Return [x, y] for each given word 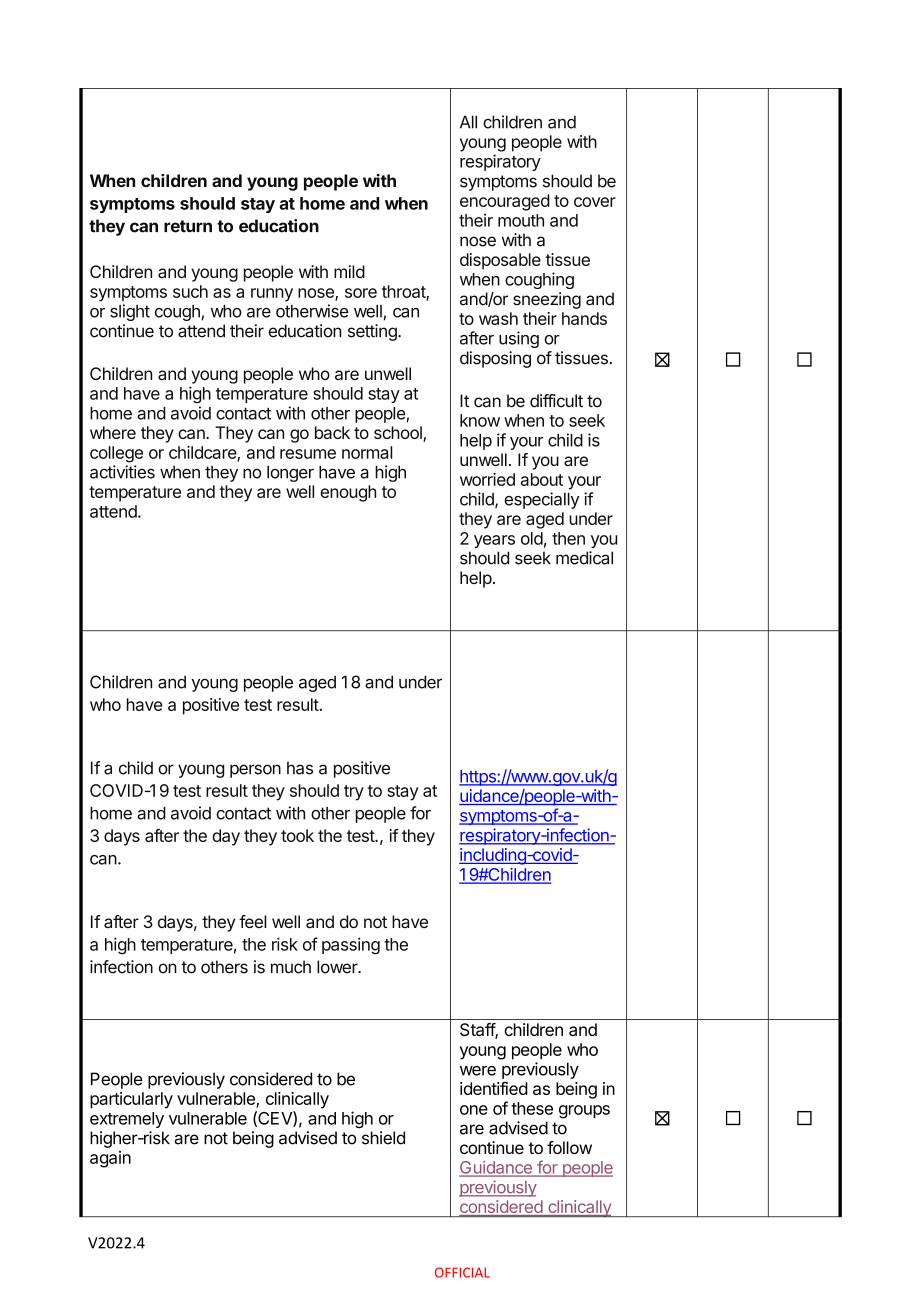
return [188, 226]
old [532, 538]
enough [348, 493]
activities [122, 472]
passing [351, 946]
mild [349, 271]
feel [253, 921]
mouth [521, 220]
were [478, 1071]
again [110, 1159]
